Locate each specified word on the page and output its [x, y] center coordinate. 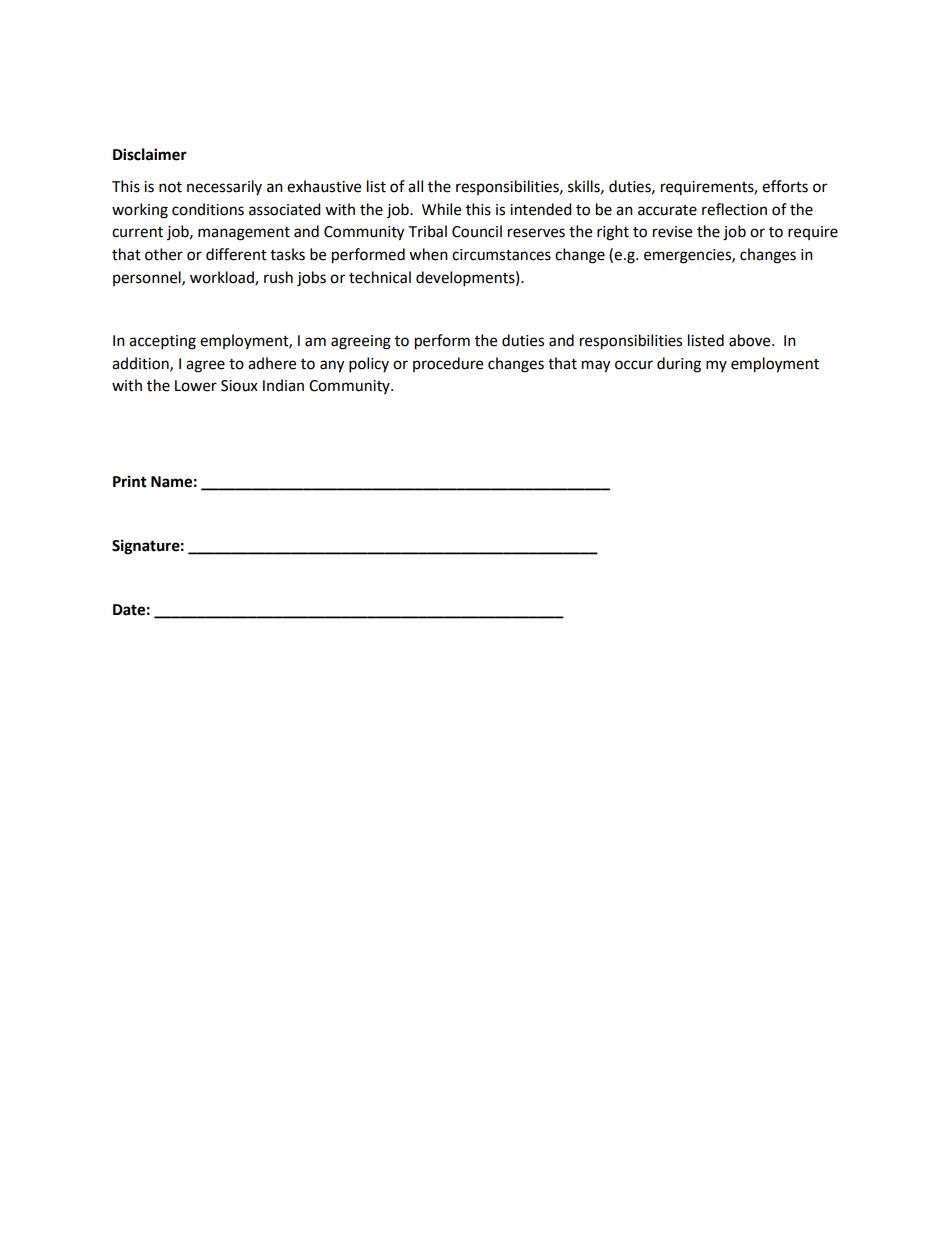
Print [130, 481]
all [415, 186]
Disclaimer [150, 154]
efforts [785, 186]
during [679, 365]
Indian [283, 385]
